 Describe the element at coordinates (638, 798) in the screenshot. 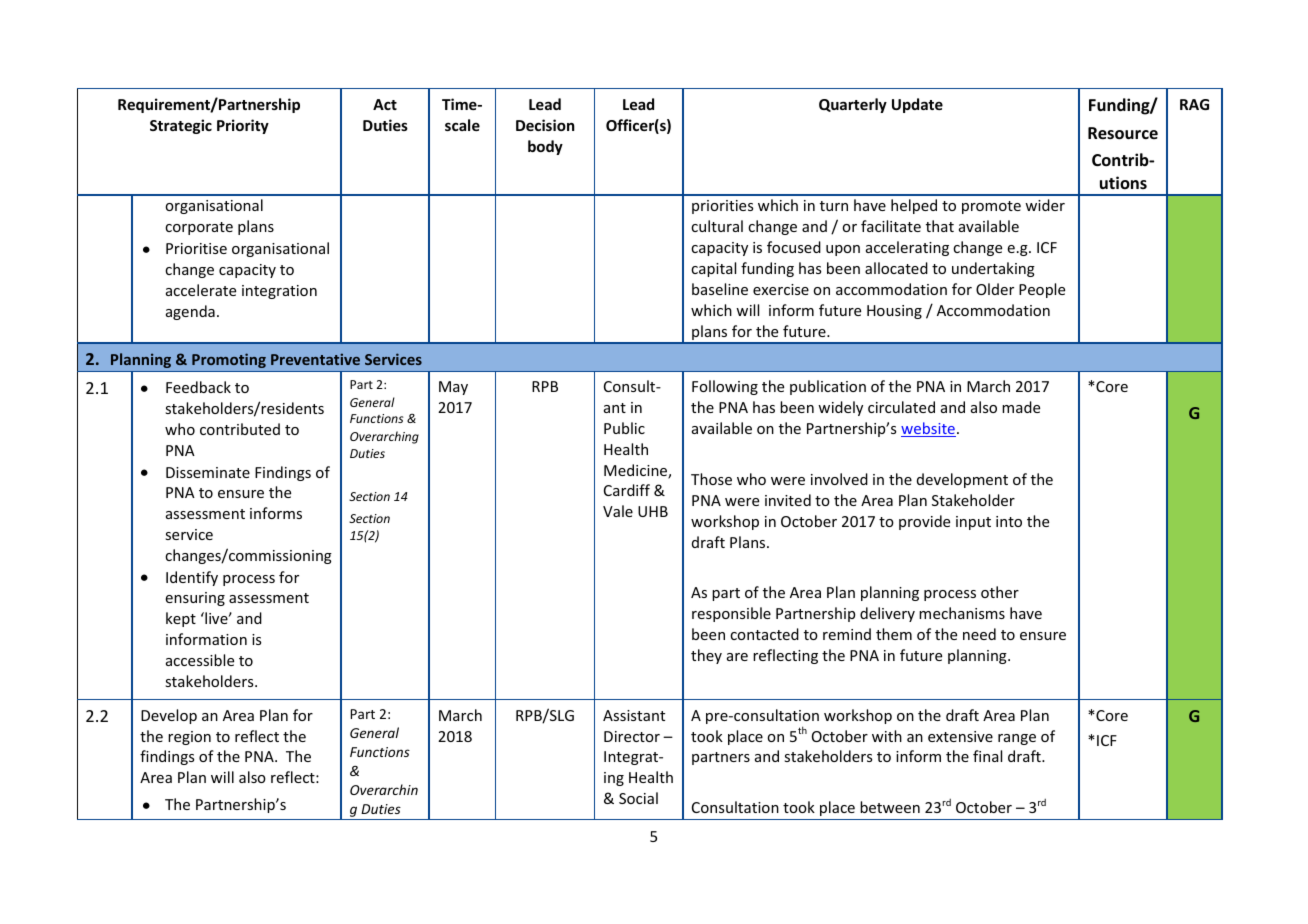

I see `Social` at that location.
